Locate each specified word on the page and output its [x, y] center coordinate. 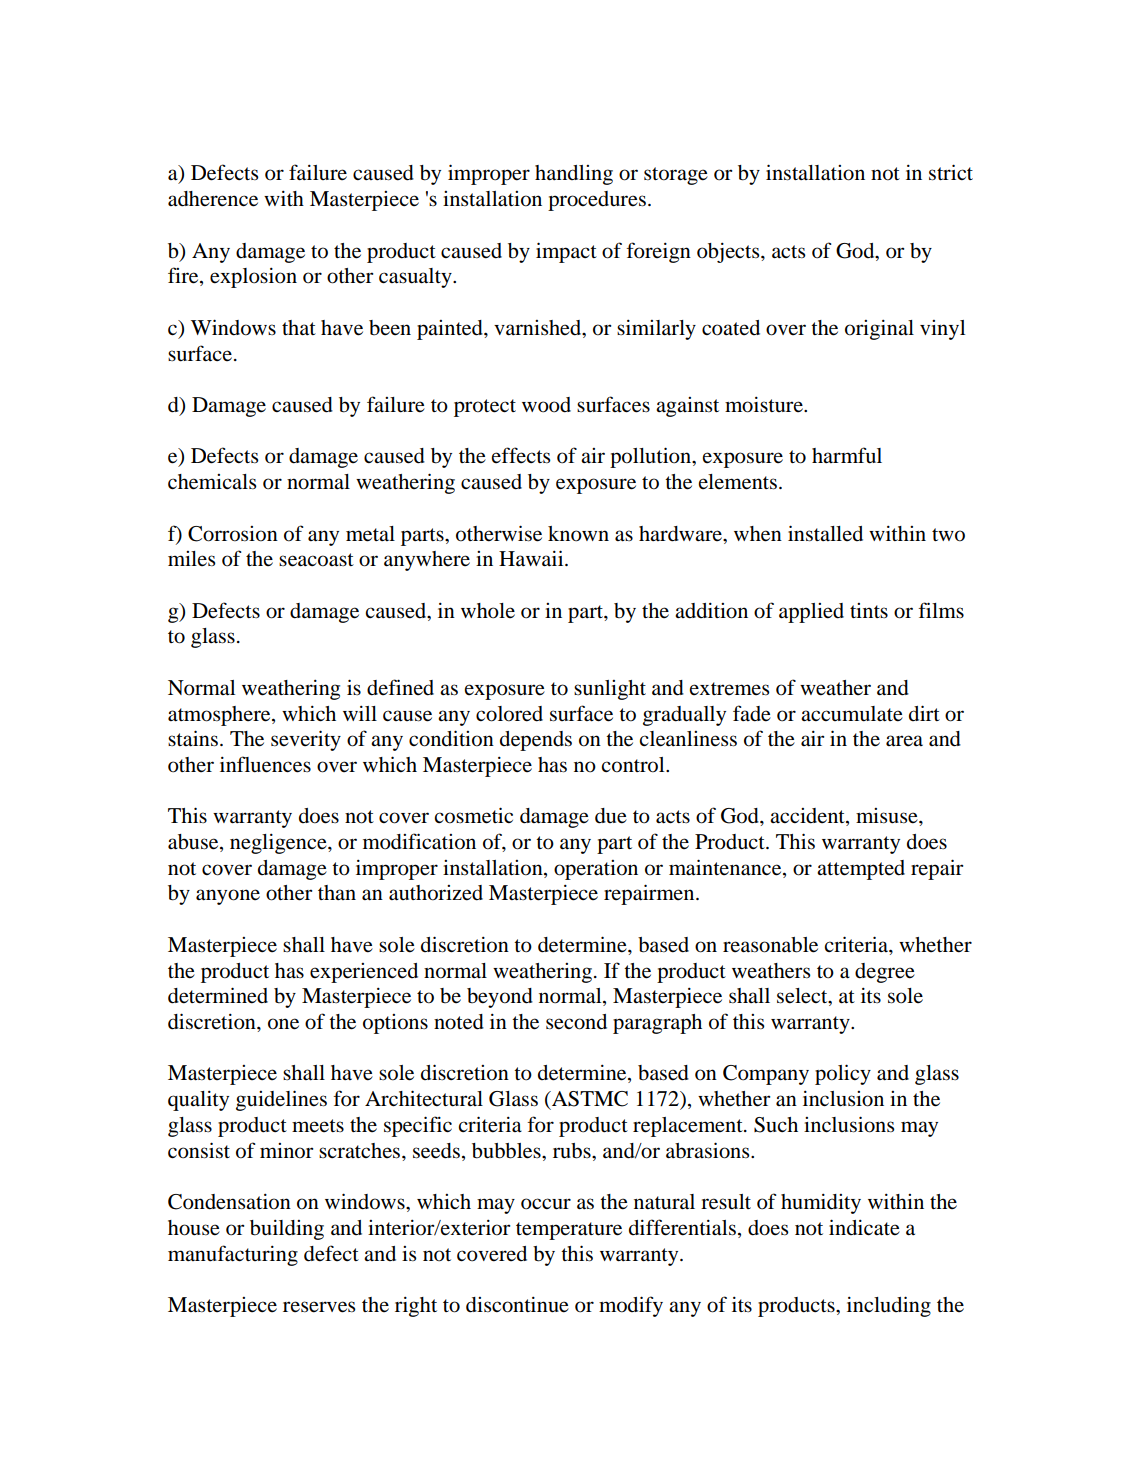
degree [885, 973]
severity [306, 740]
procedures [597, 201]
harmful [847, 455]
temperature [569, 1231]
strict [951, 172]
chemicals [212, 482]
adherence [213, 199]
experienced [364, 973]
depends [536, 741]
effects [521, 455]
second [576, 1022]
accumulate [852, 714]
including [889, 1306]
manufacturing [233, 1255]
